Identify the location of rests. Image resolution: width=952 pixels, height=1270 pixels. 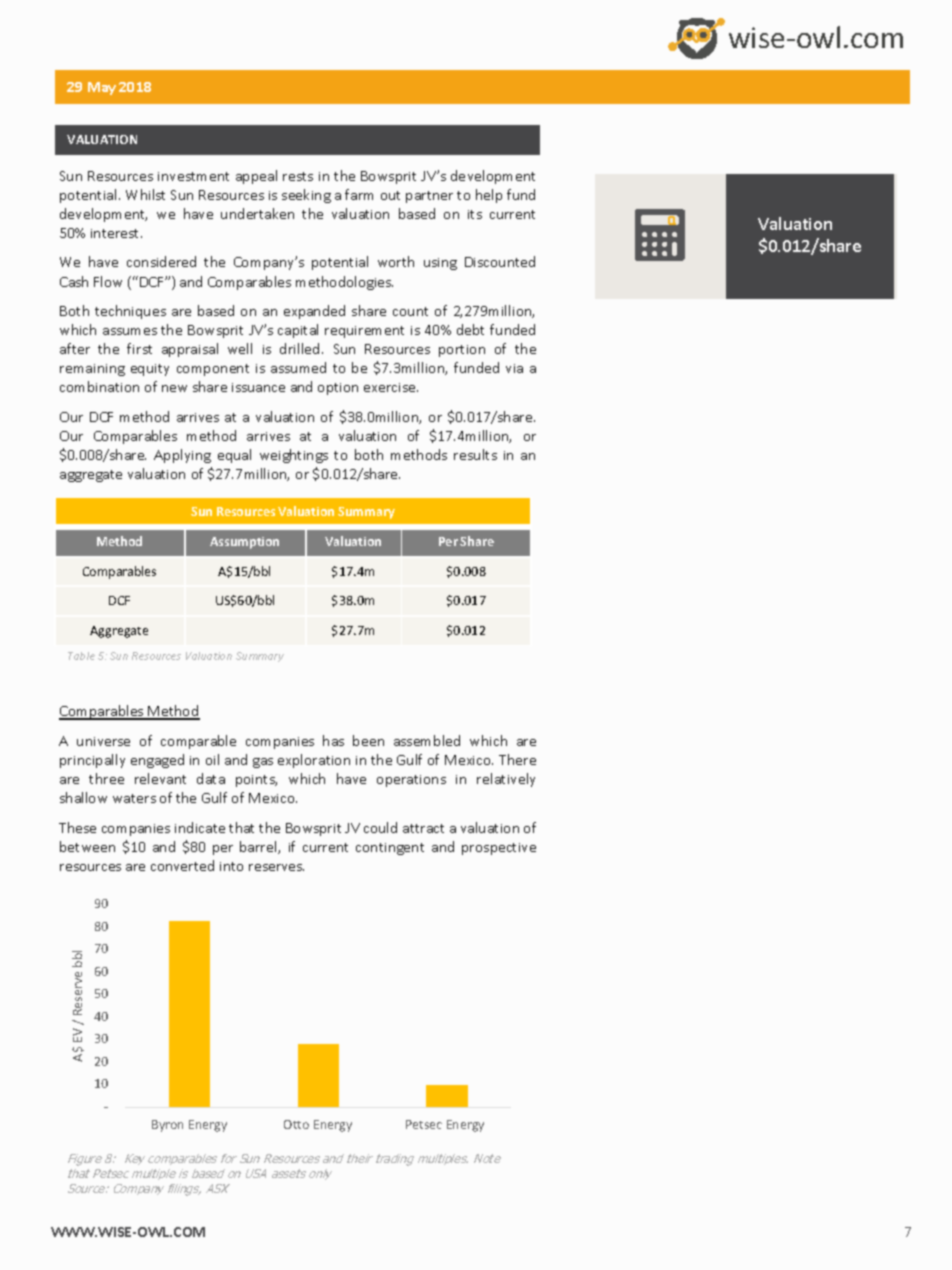
(298, 176).
